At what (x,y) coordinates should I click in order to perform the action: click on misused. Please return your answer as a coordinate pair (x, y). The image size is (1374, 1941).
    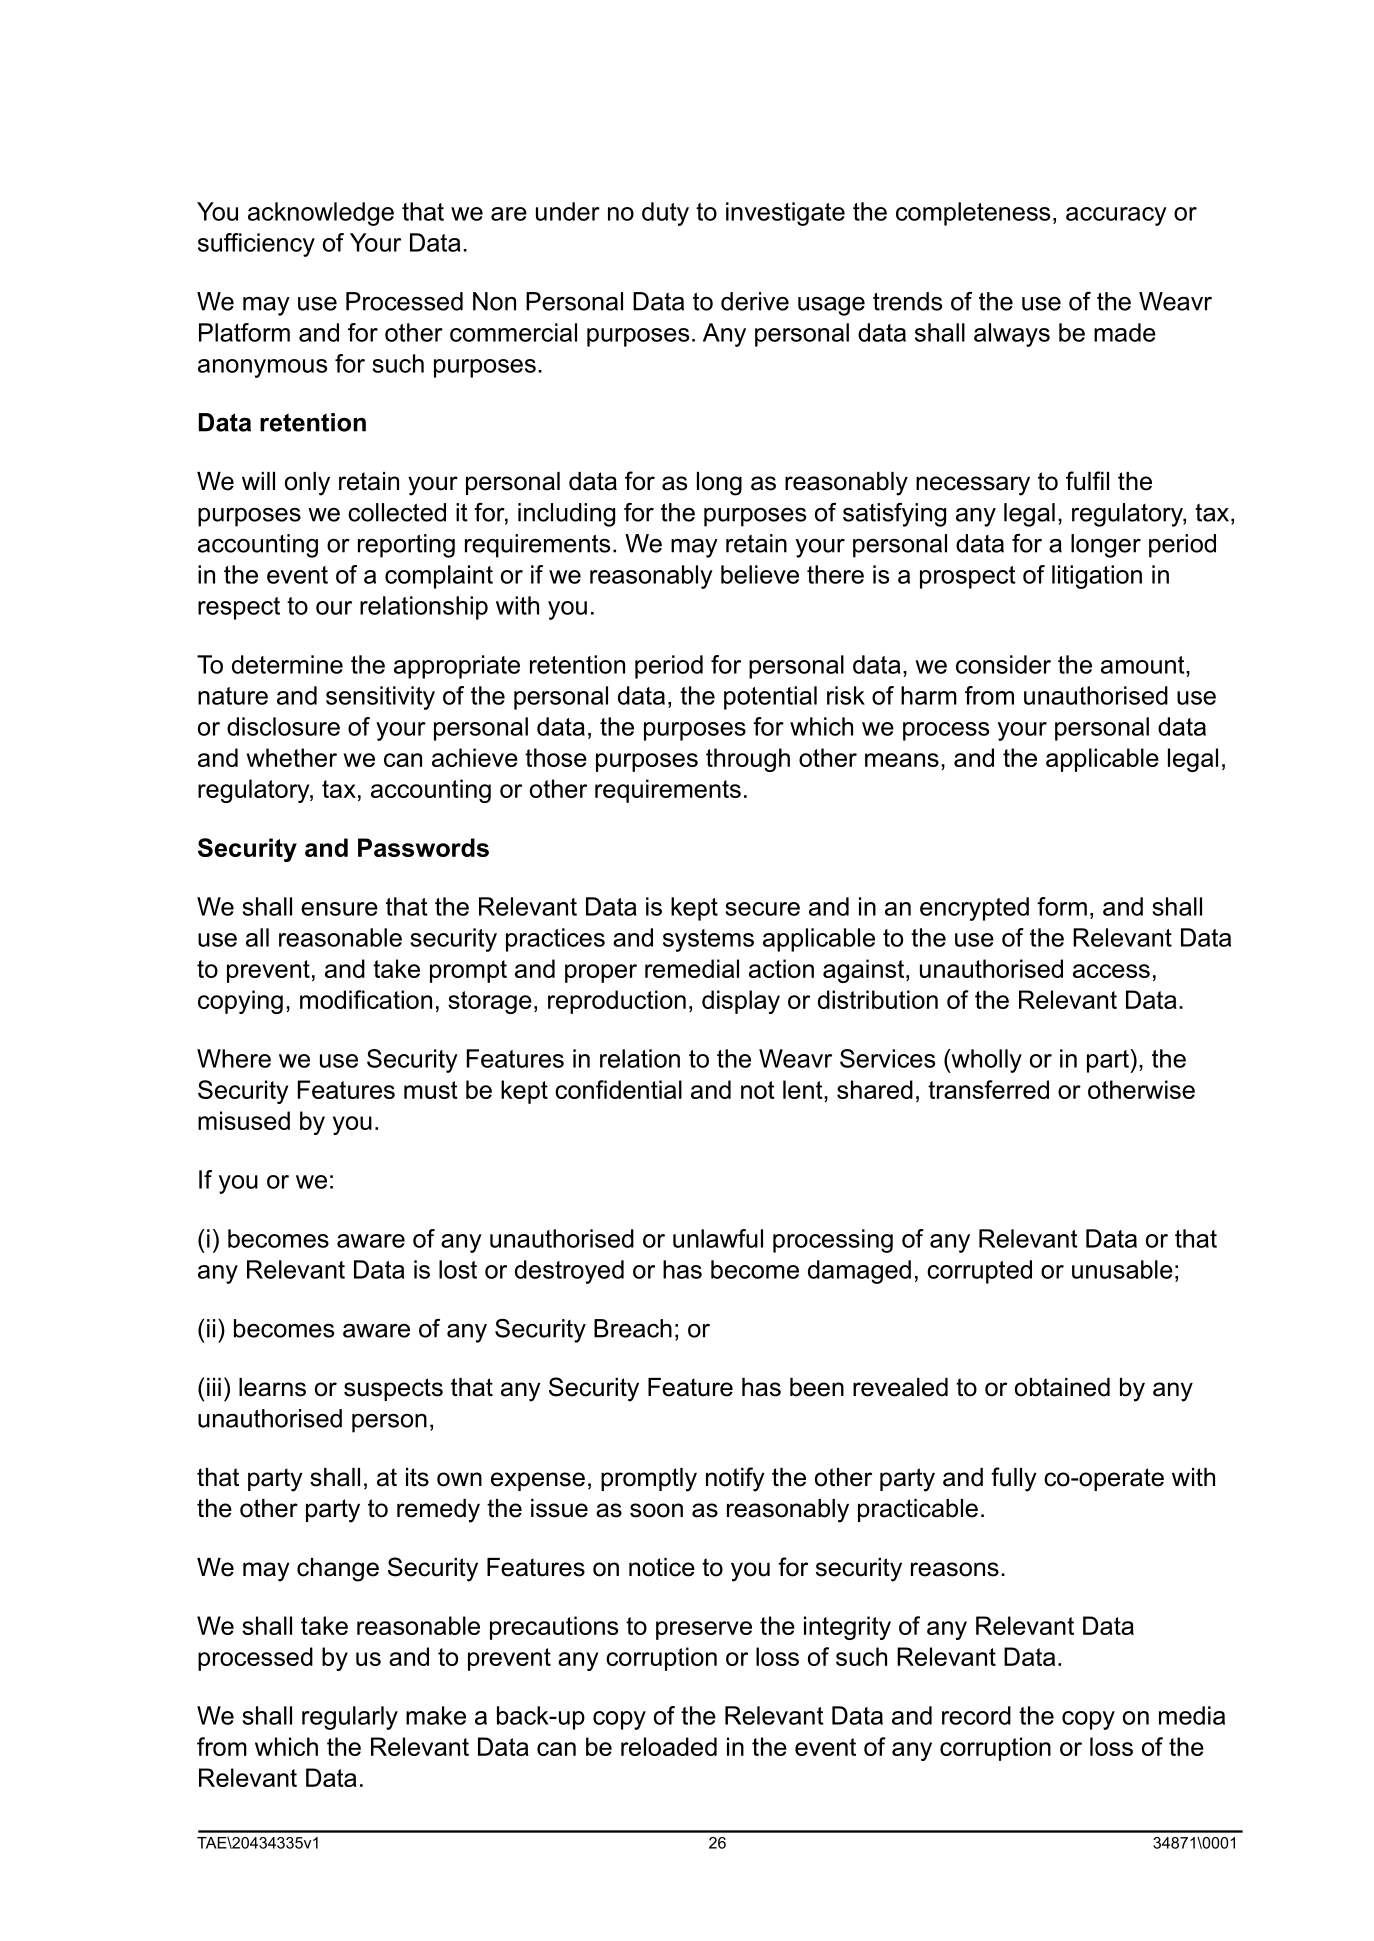
    Looking at the image, I should click on (244, 1120).
